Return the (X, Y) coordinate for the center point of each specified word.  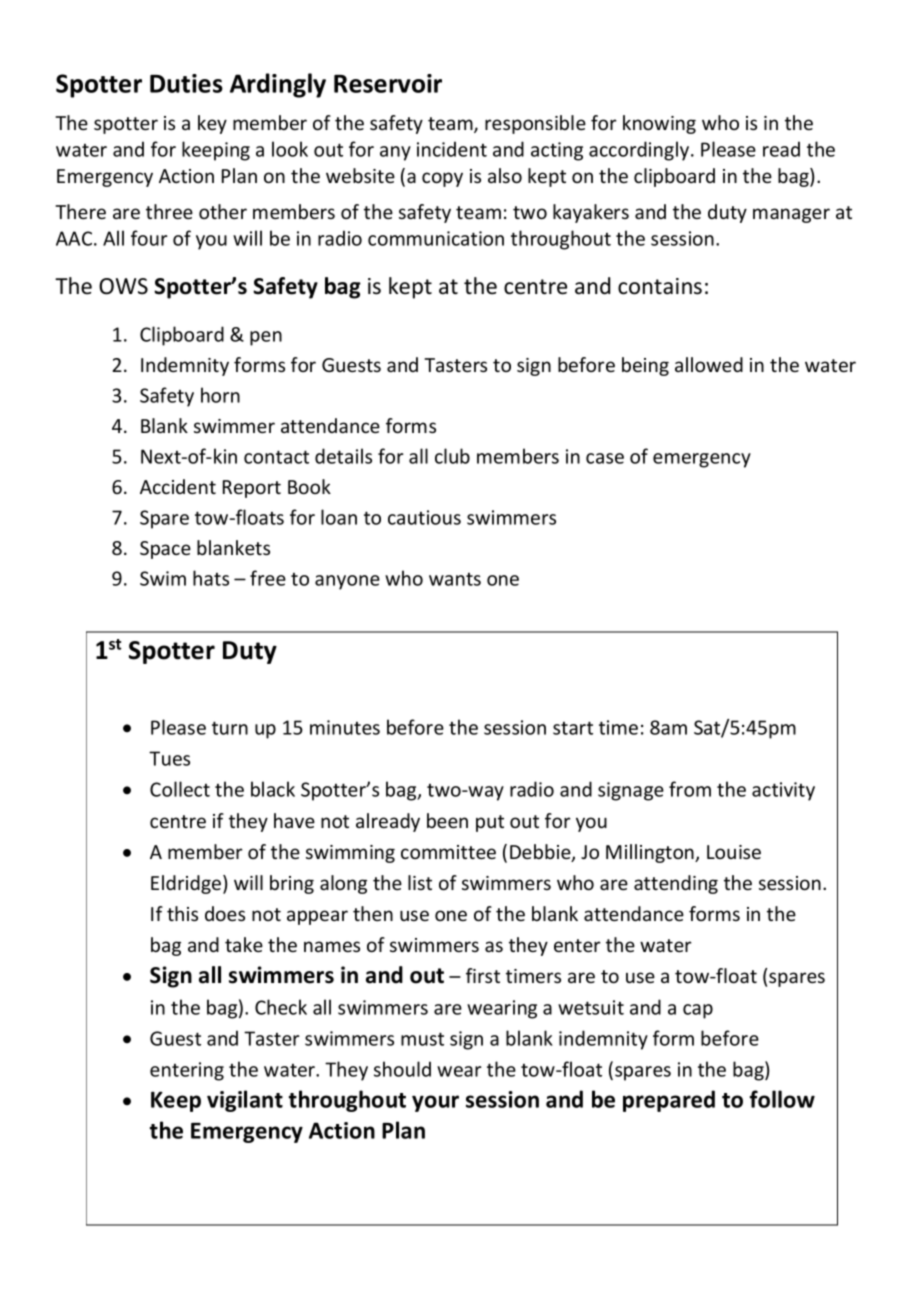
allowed (709, 364)
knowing (659, 124)
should (402, 1069)
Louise (734, 852)
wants (455, 579)
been (447, 820)
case (605, 458)
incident (452, 149)
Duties (186, 83)
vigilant (245, 1101)
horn (220, 395)
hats (211, 578)
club (452, 456)
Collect (180, 789)
